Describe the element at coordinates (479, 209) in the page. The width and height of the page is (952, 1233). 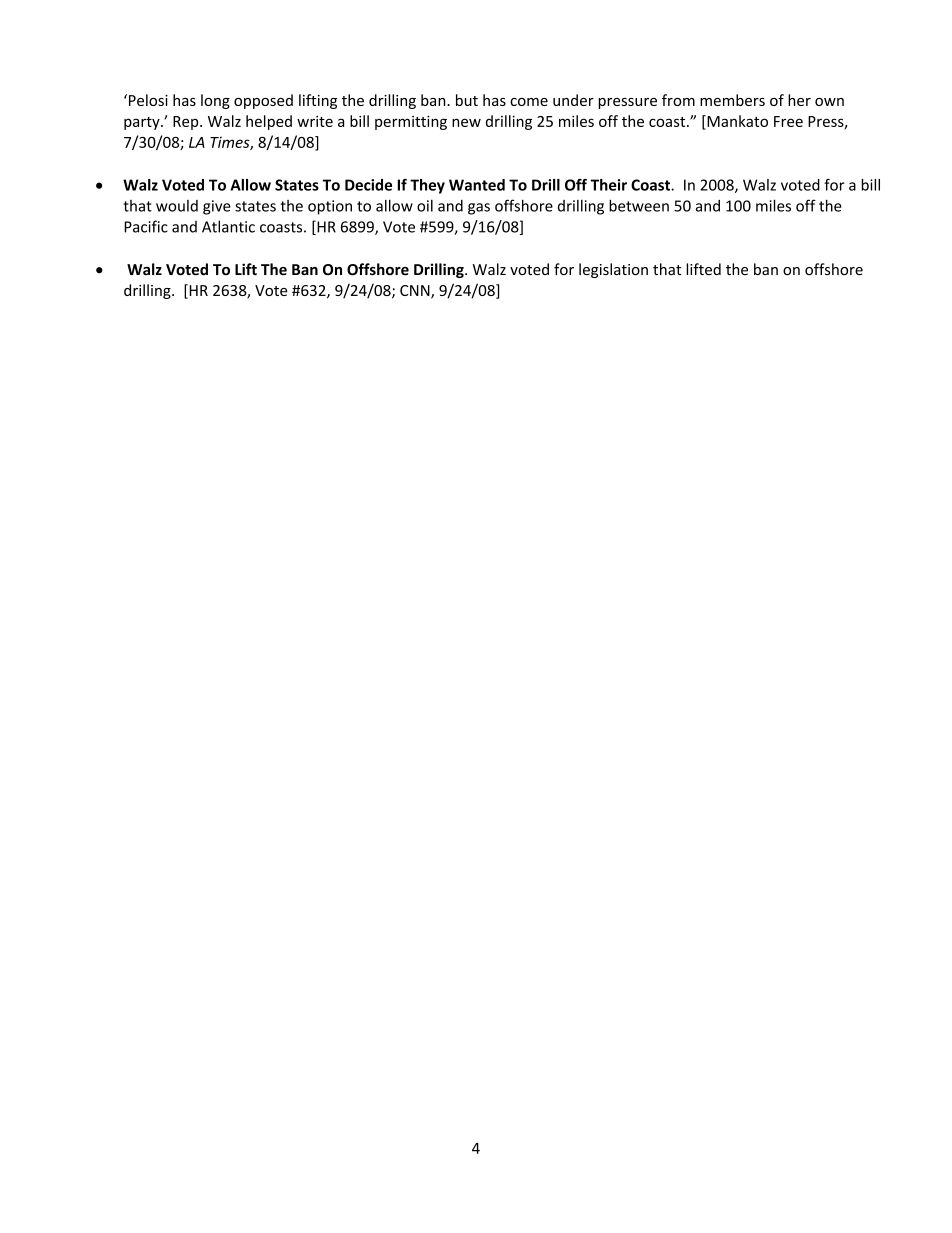
I see `gas` at that location.
